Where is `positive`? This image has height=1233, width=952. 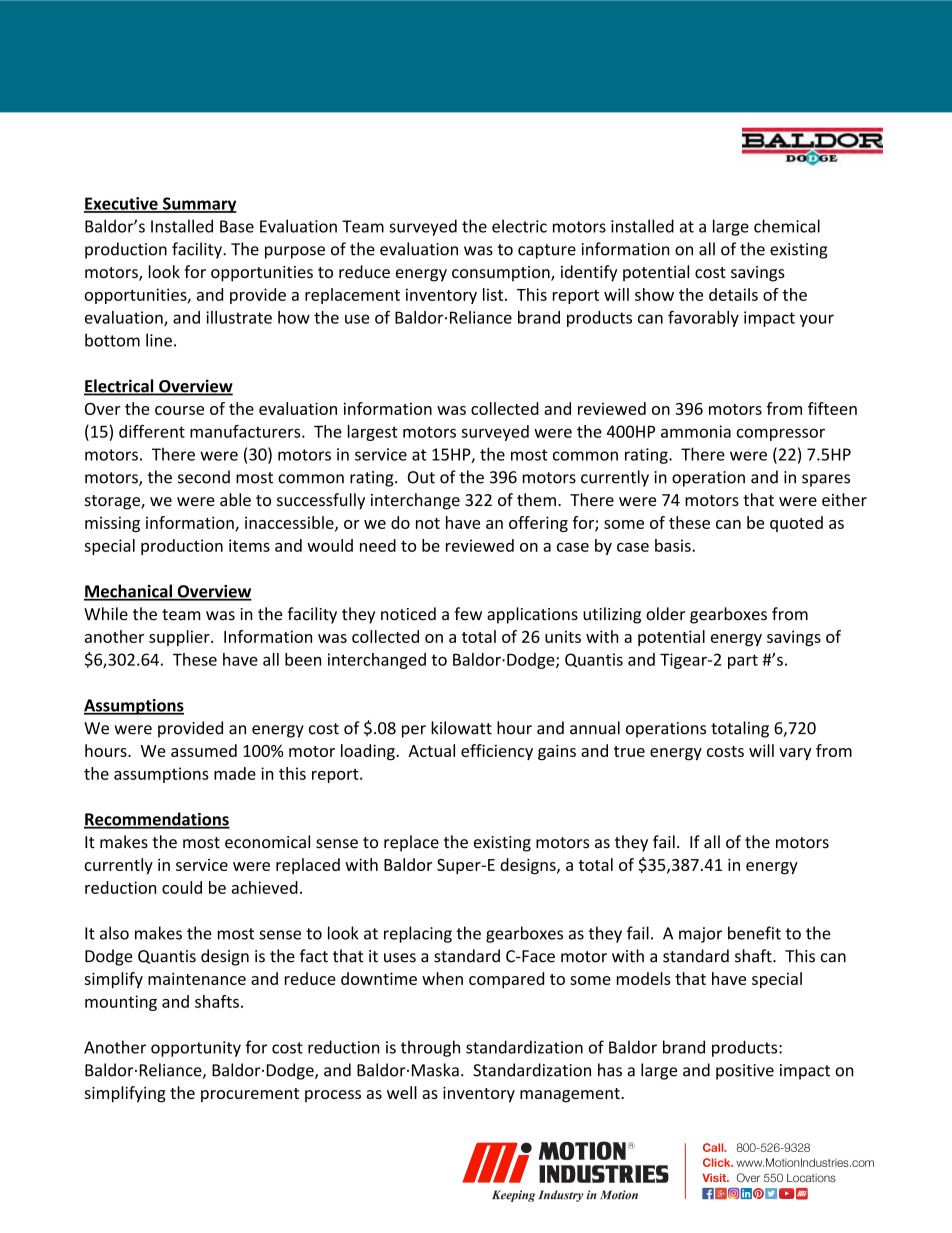
positive is located at coordinates (745, 1072).
